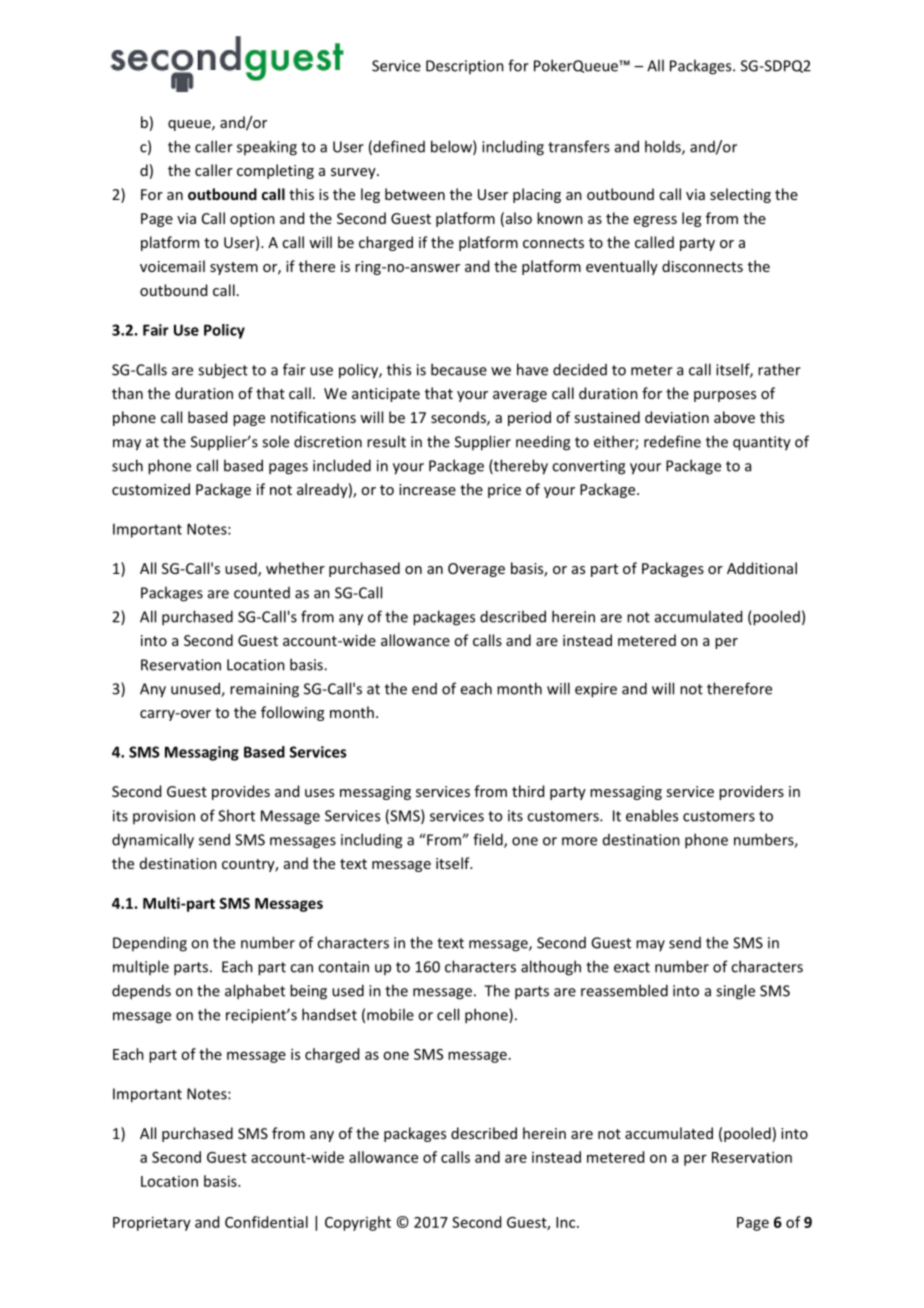 This image has height=1308, width=924. I want to click on because, so click(459, 369).
